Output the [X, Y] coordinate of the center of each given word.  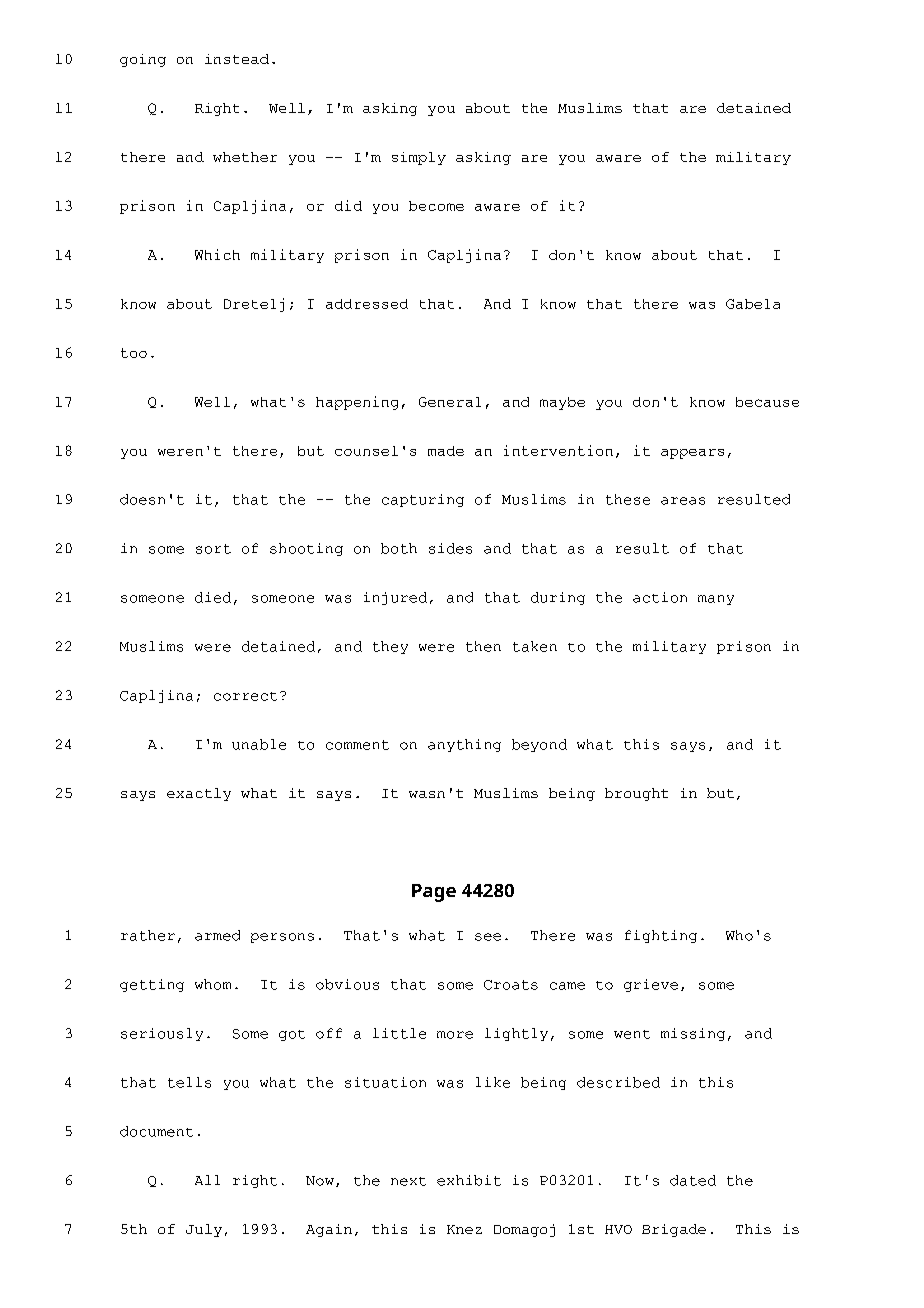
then [483, 646]
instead [237, 59]
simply [419, 158]
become [436, 206]
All [207, 1180]
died [213, 597]
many [716, 600]
